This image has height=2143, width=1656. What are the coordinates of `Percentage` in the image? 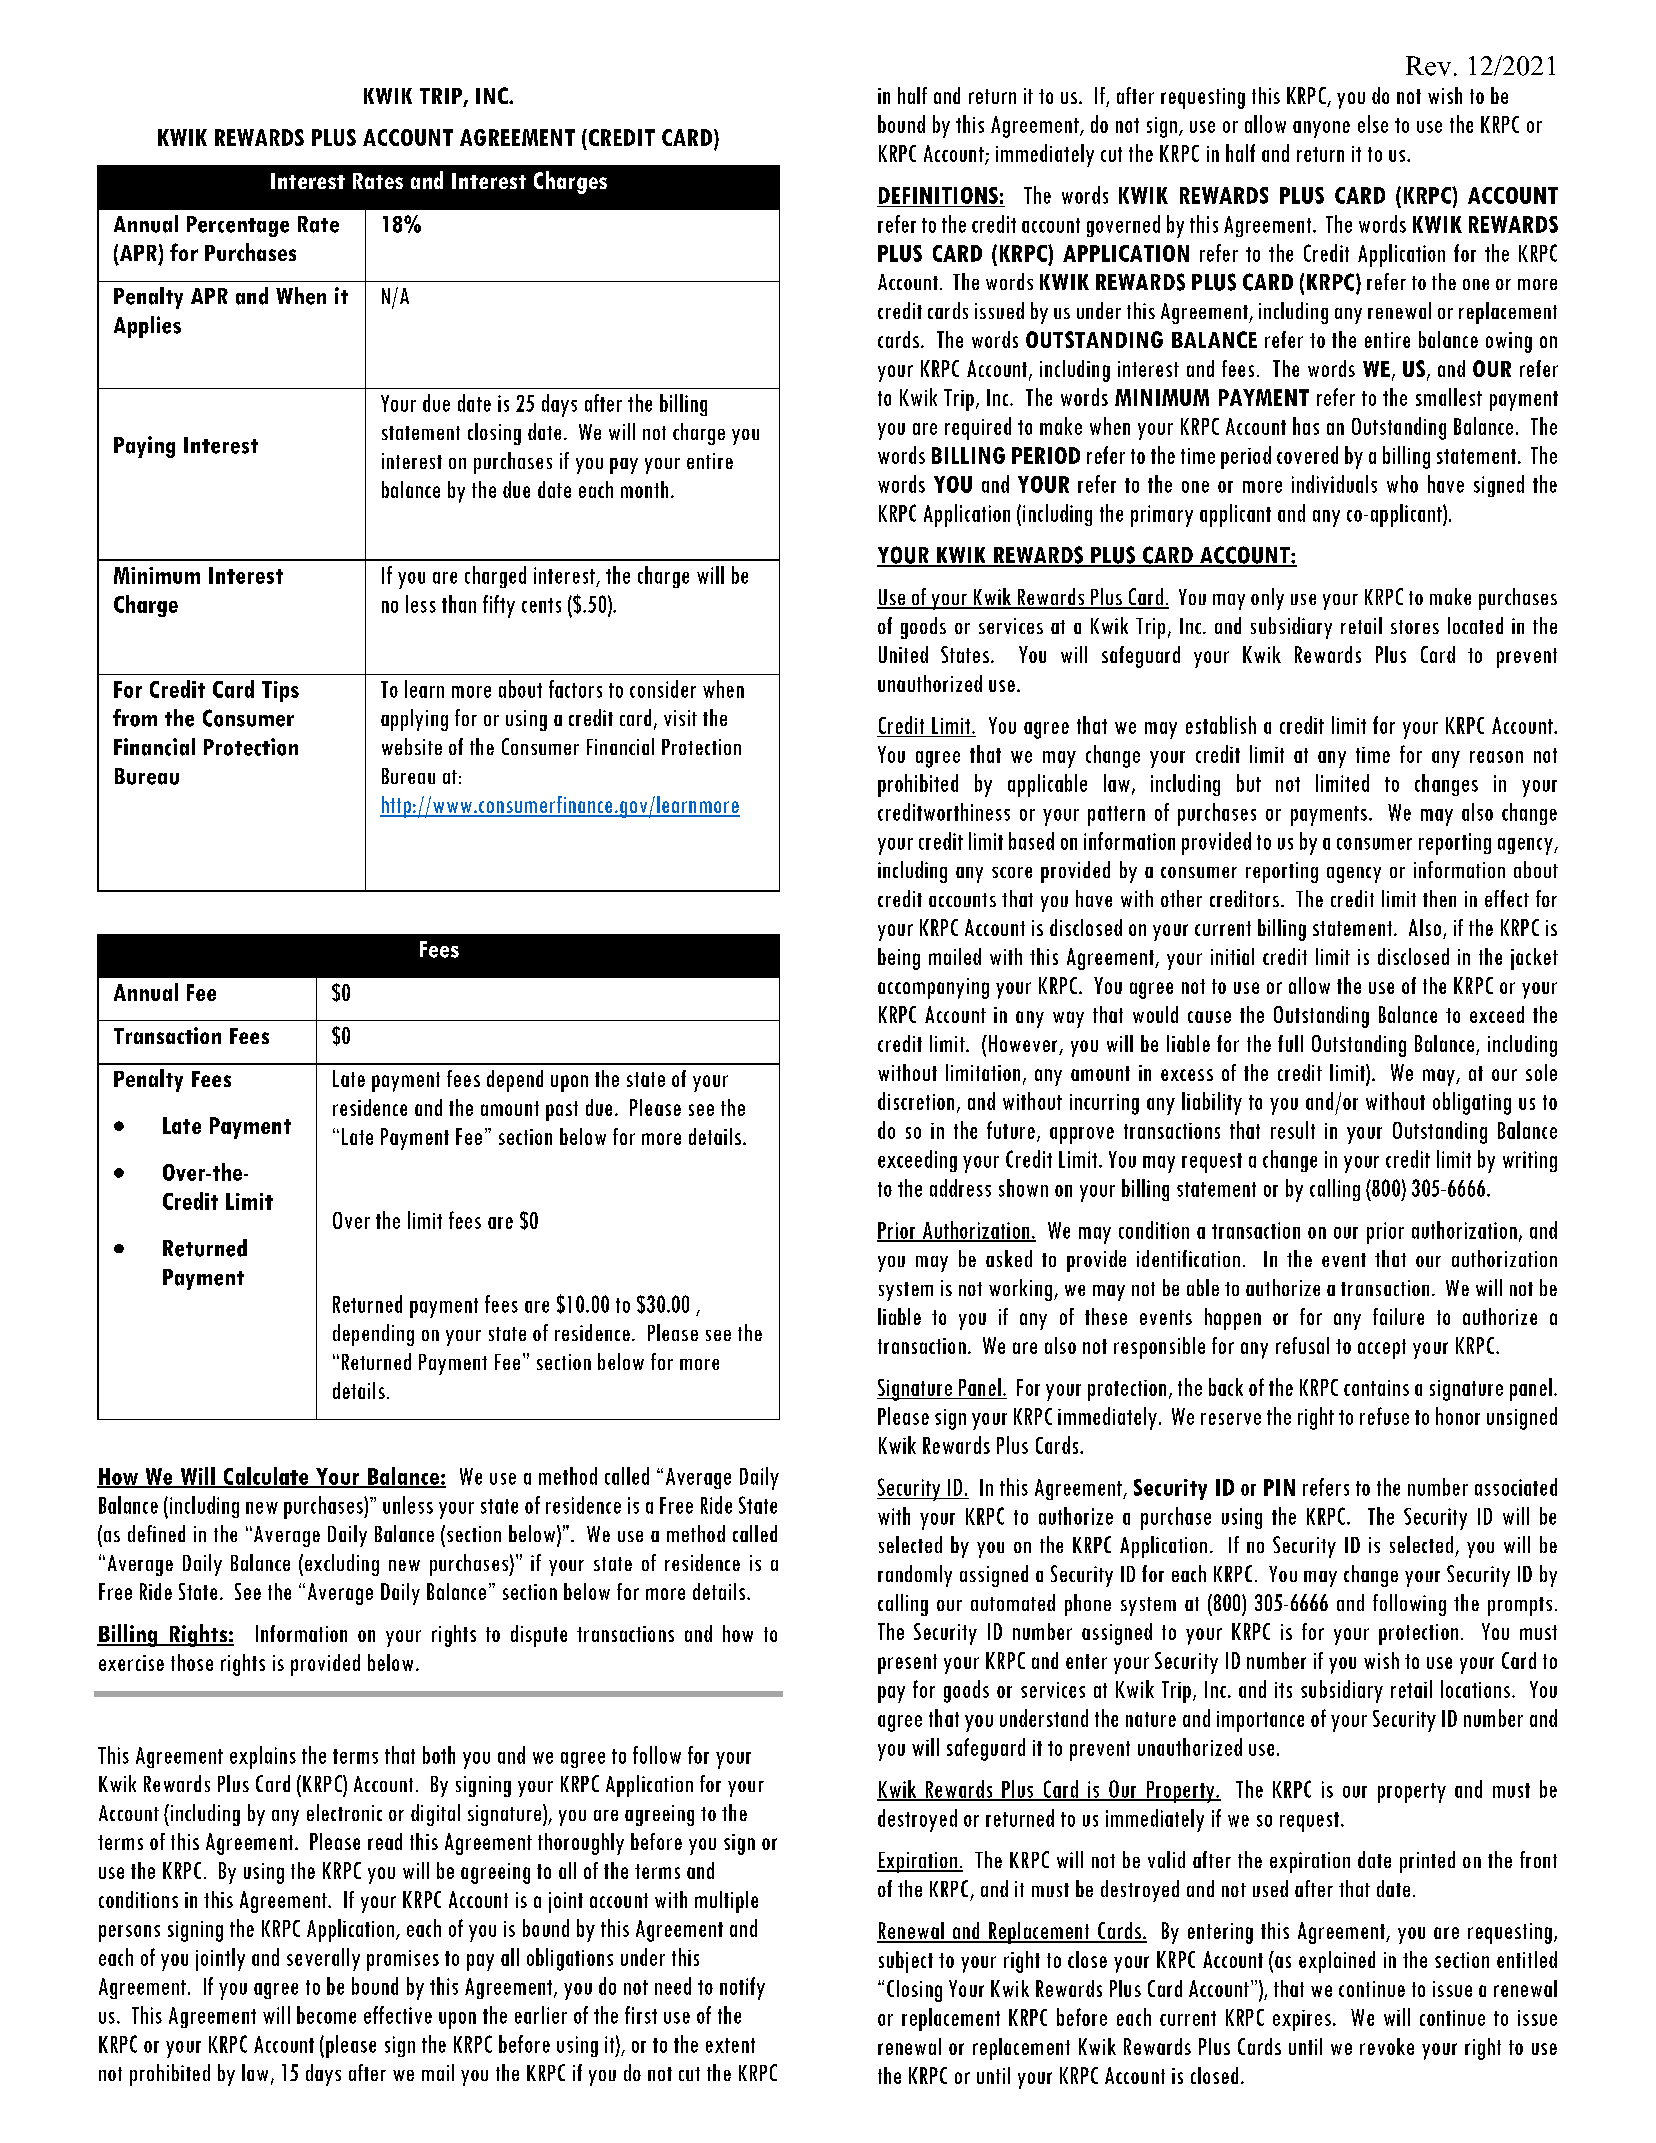 It's located at (238, 226).
